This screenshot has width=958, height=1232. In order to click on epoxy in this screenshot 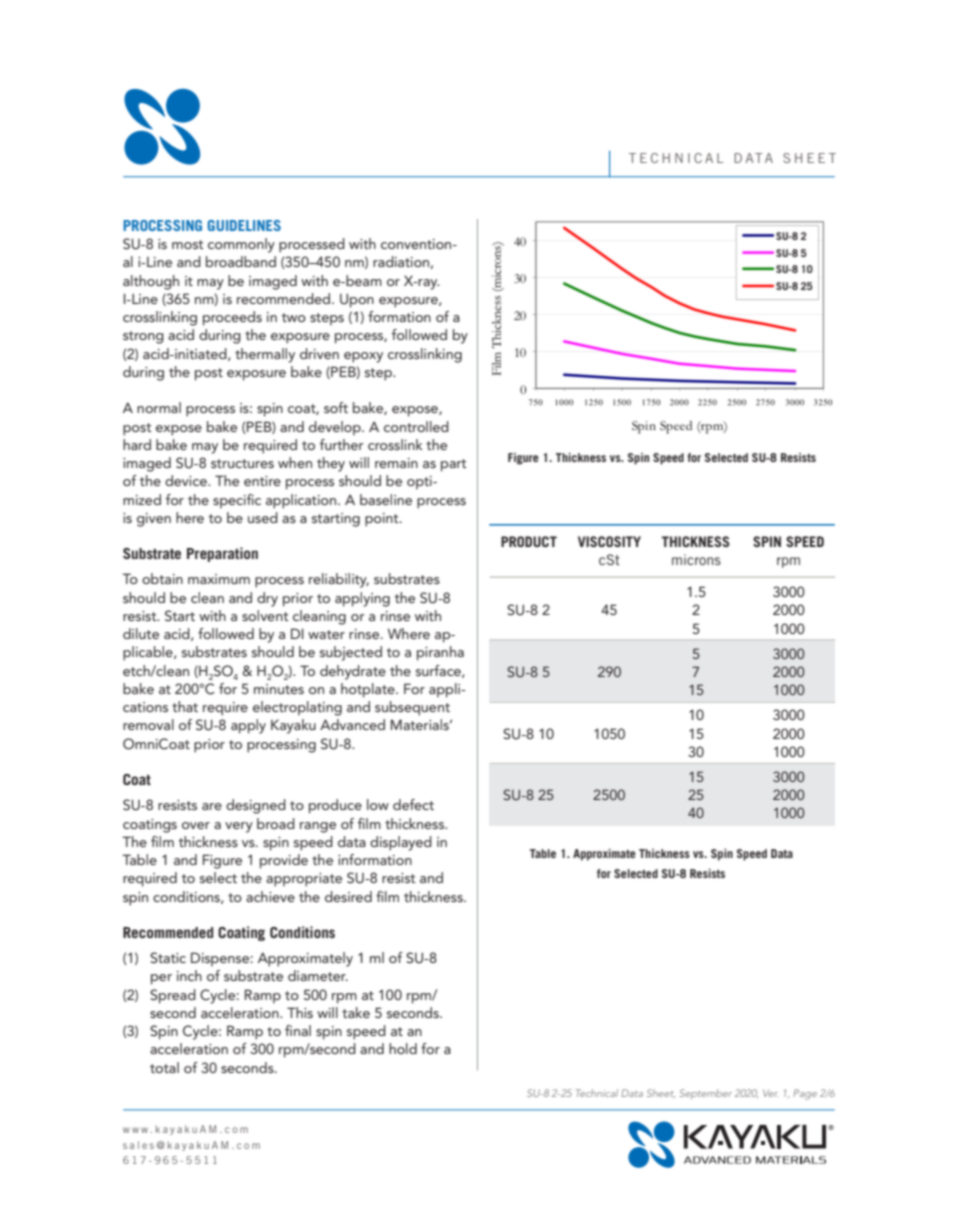, I will do `click(363, 357)`.
